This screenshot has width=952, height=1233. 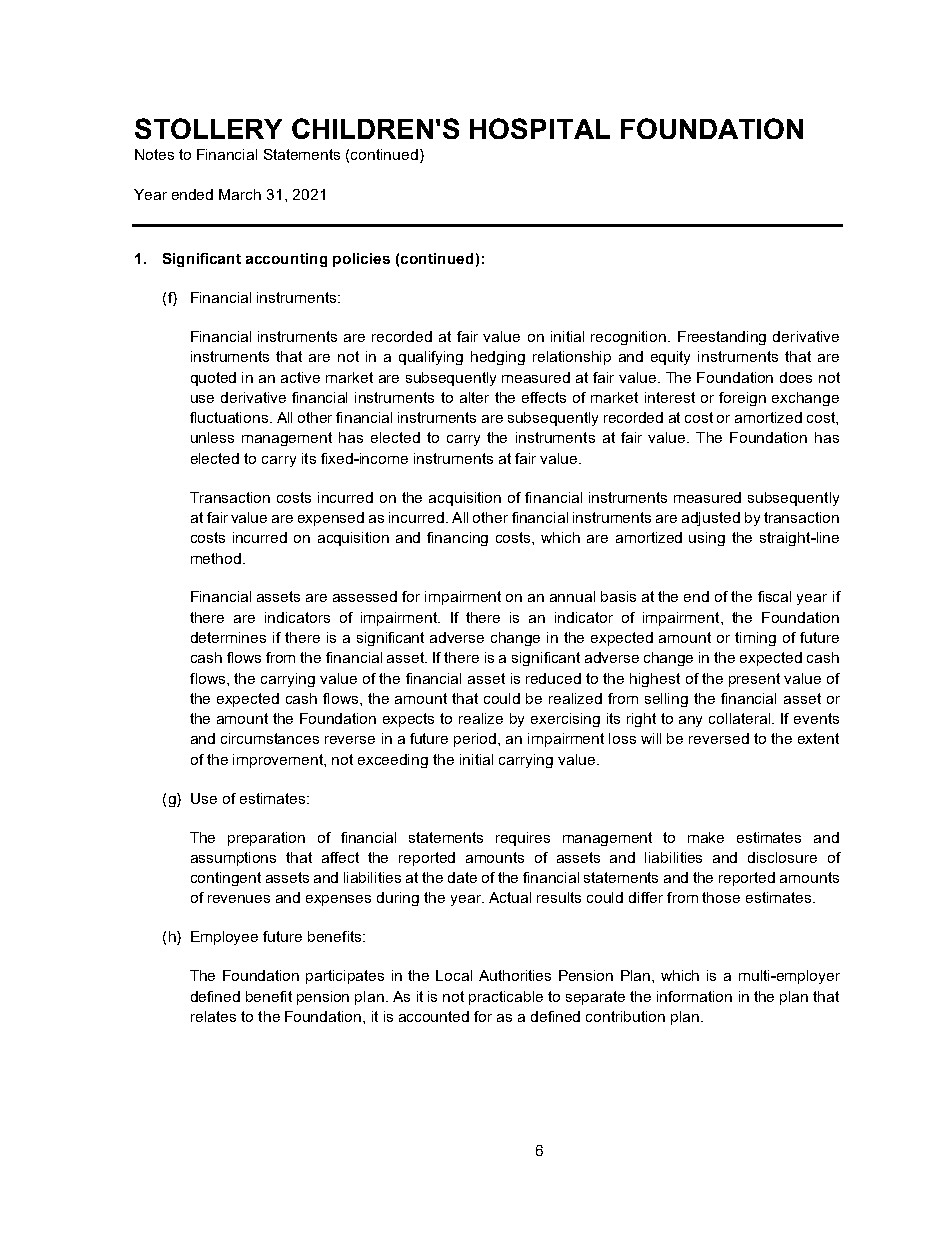 What do you see at coordinates (506, 998) in the screenshot?
I see `practicable` at bounding box center [506, 998].
